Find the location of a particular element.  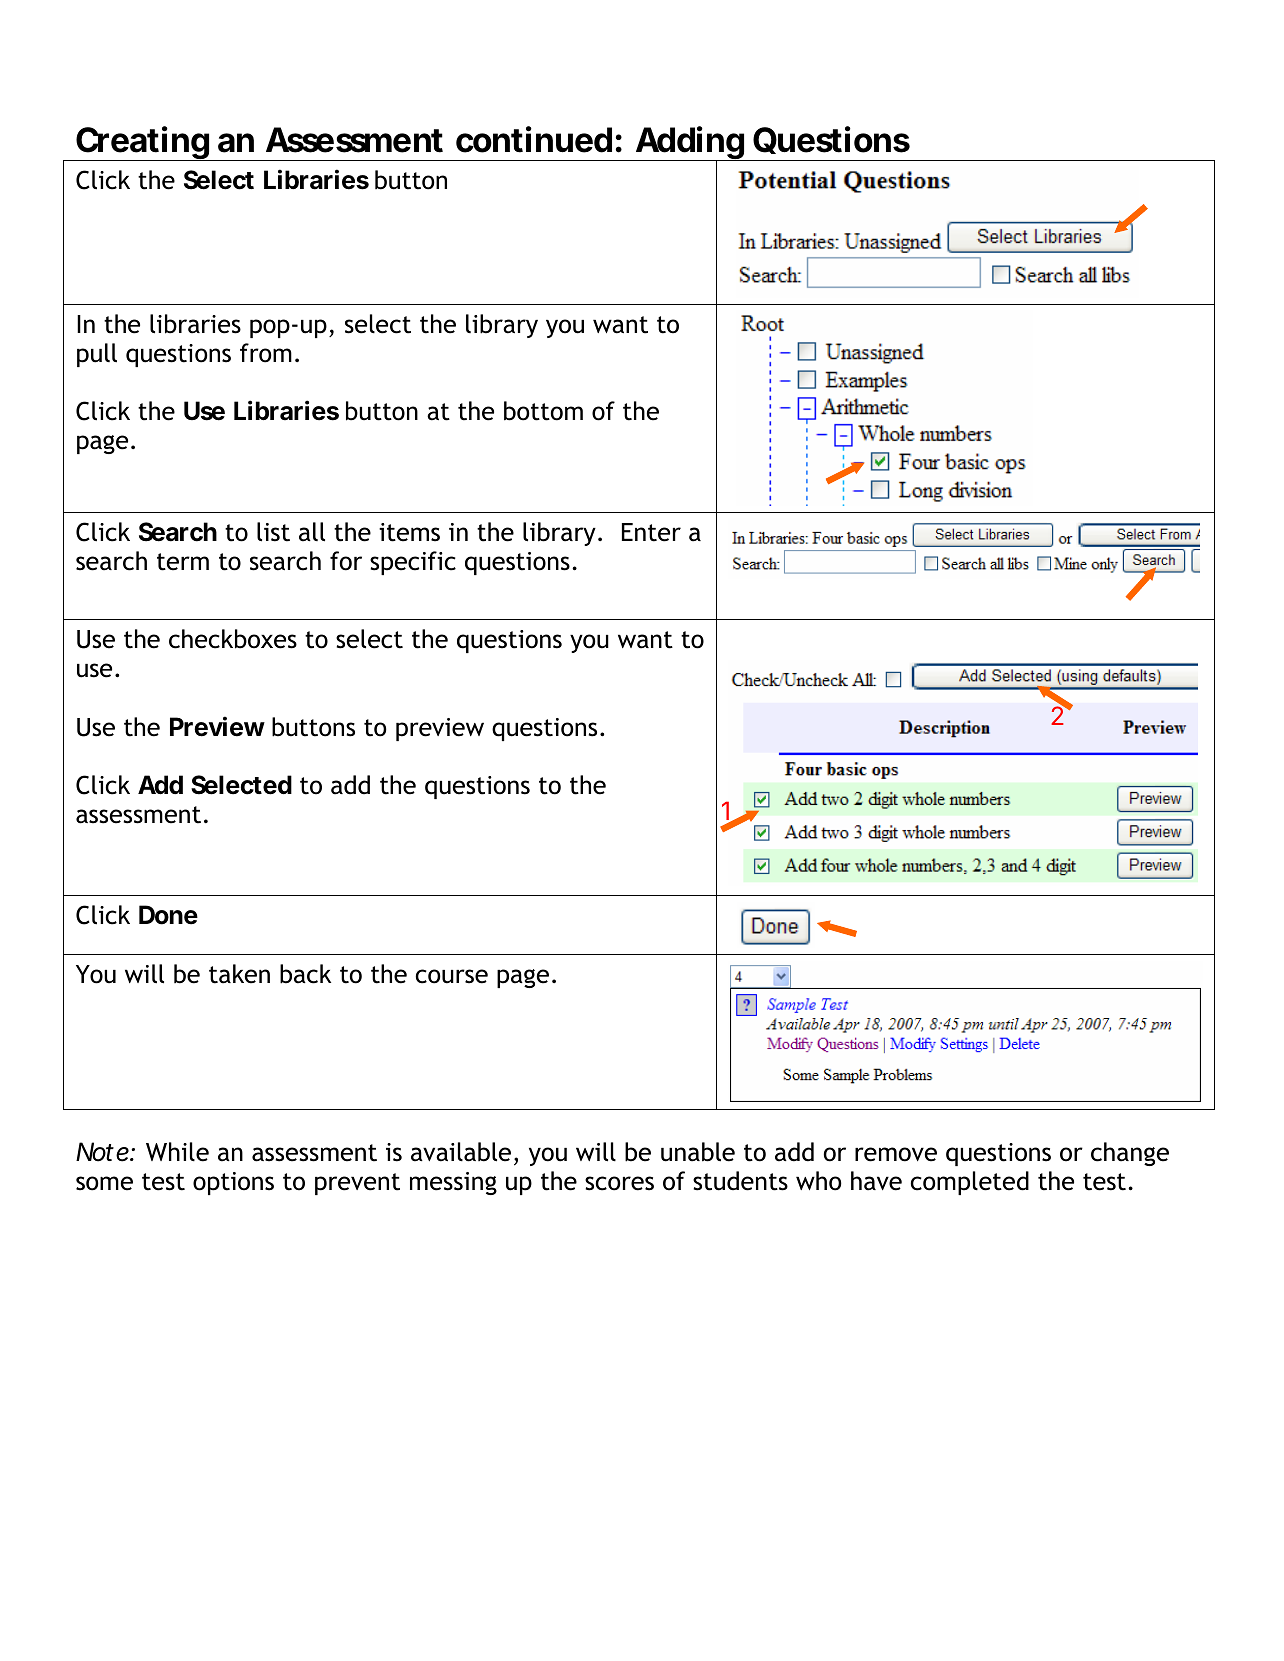

continued is located at coordinates (534, 139).
